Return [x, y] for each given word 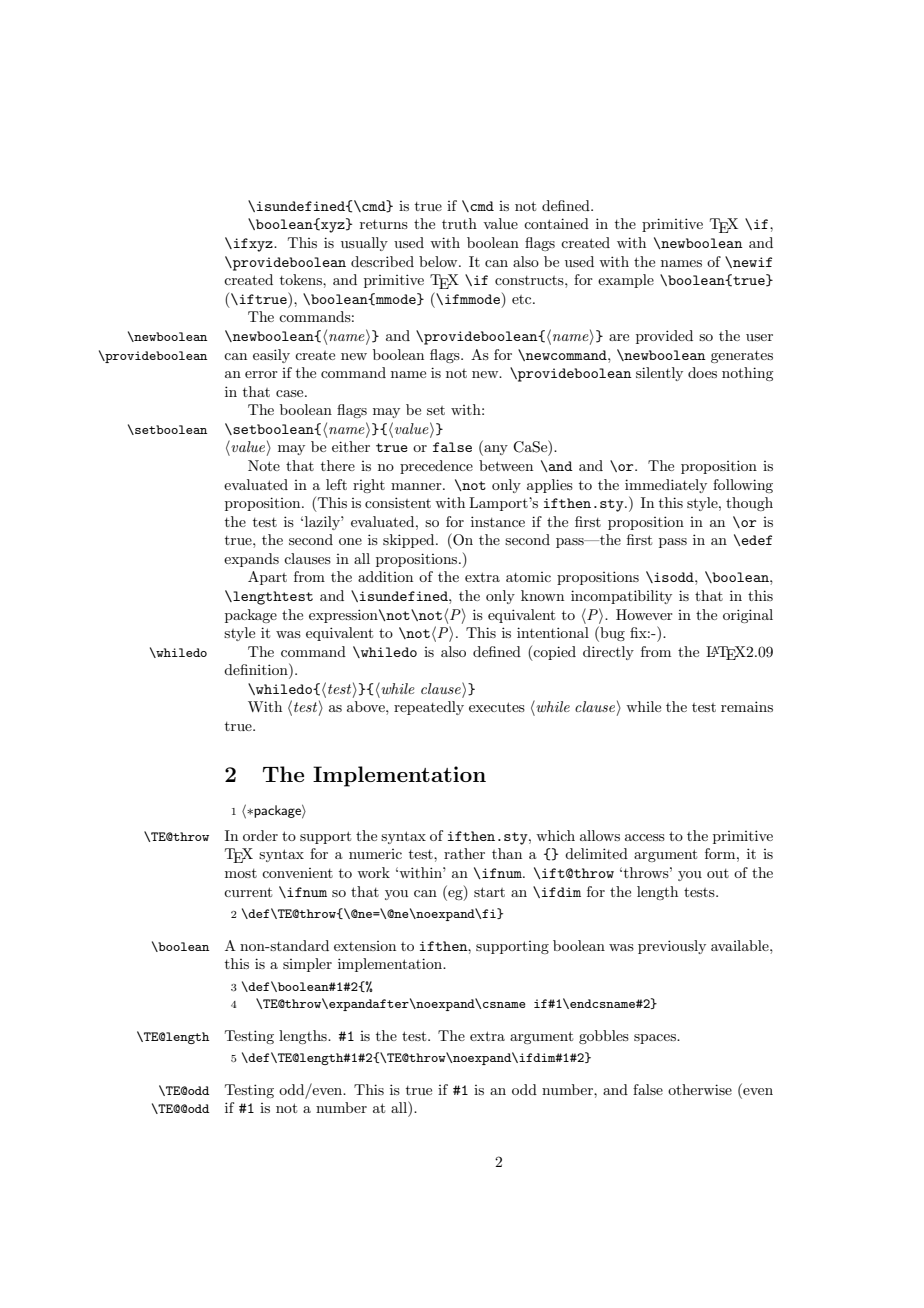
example [626, 281]
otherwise [700, 1089]
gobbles [604, 1037]
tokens [302, 279]
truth [459, 223]
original [748, 616]
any [495, 450]
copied [554, 653]
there [338, 465]
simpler [307, 965]
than [507, 853]
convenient [297, 873]
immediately [666, 486]
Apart [267, 578]
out [718, 873]
